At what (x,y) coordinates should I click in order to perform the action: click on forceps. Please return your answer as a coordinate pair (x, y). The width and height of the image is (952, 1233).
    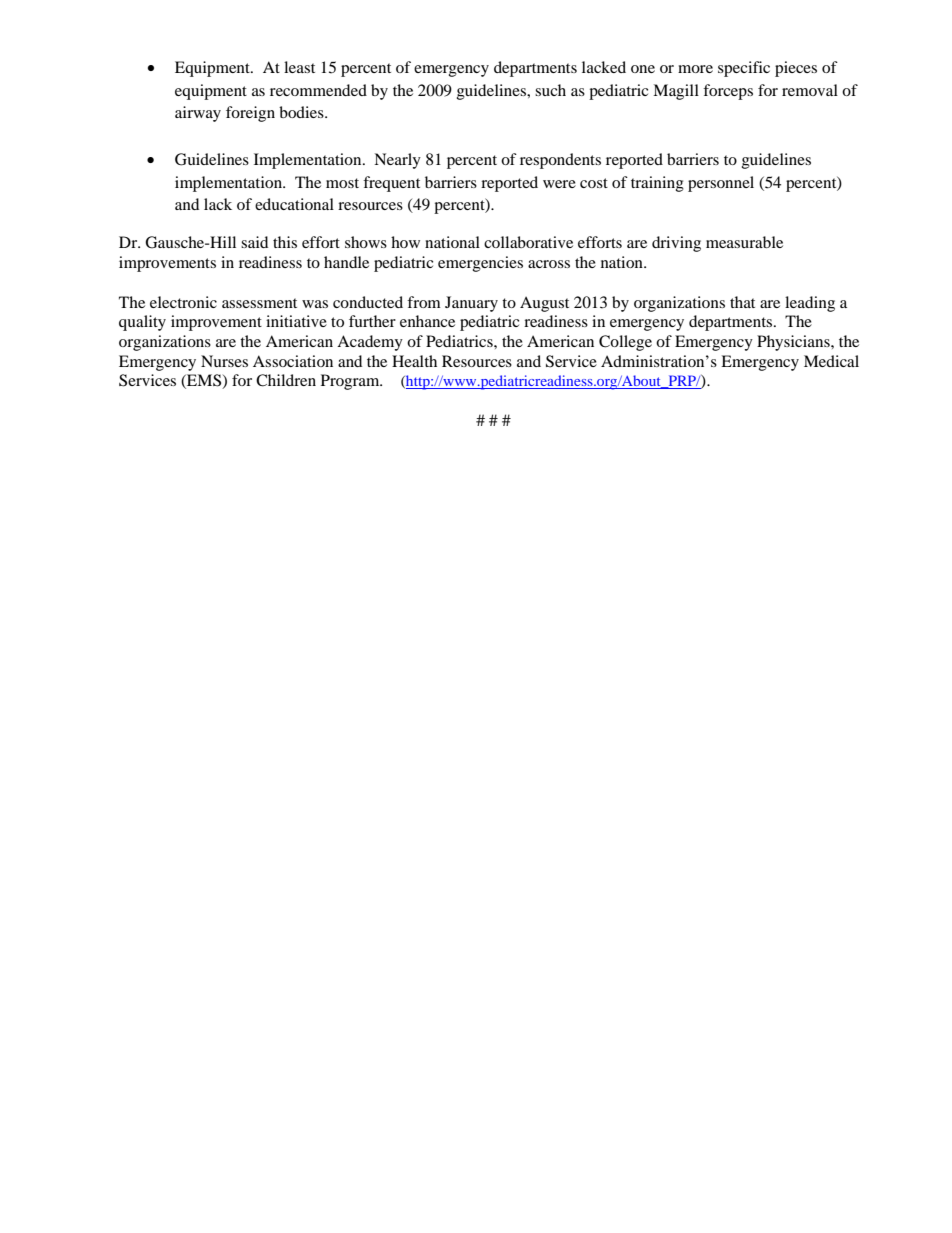
    Looking at the image, I should click on (728, 92).
